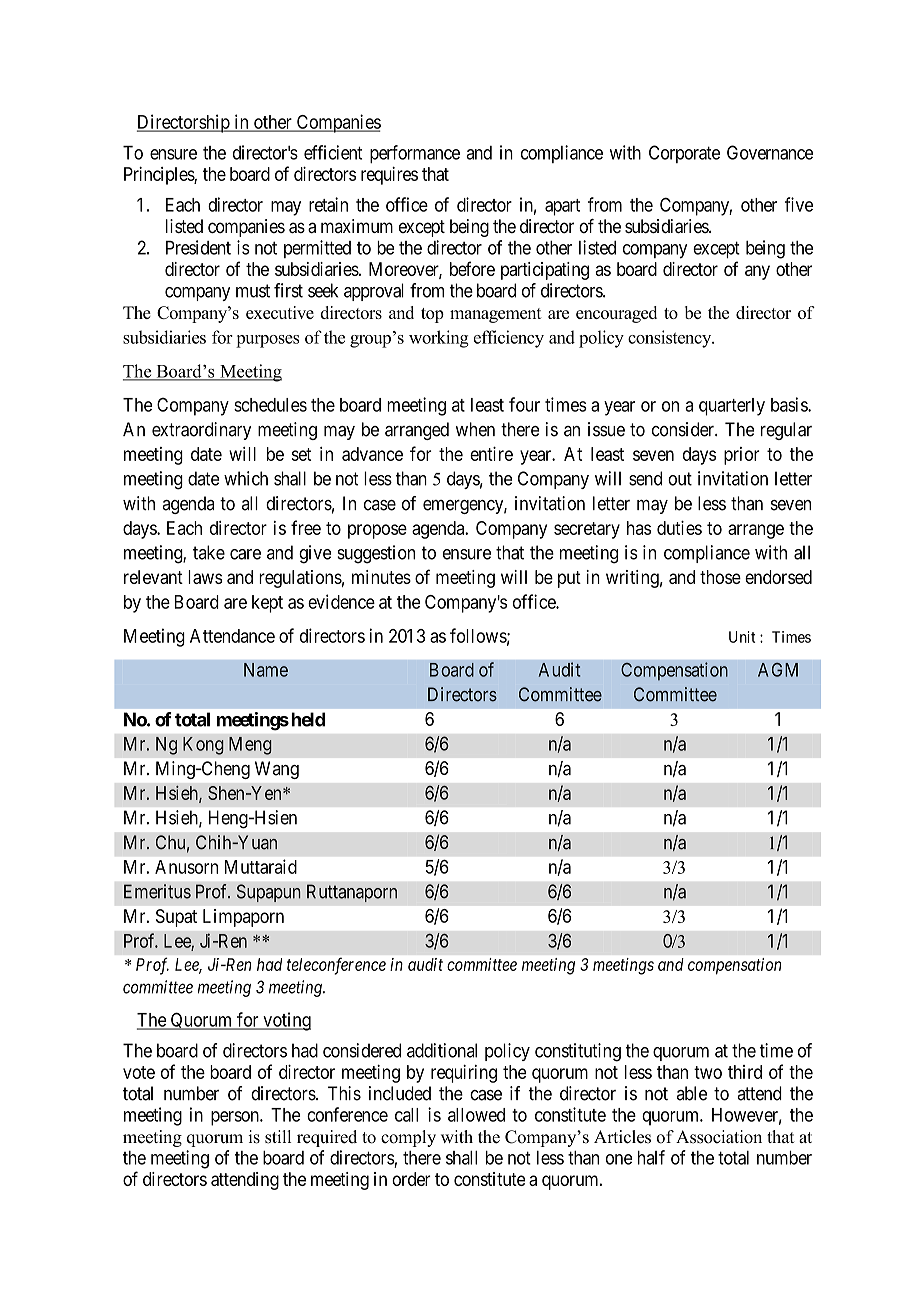 The width and height of the page is (924, 1307). Describe the element at coordinates (442, 1050) in the page. I see `additional` at that location.
